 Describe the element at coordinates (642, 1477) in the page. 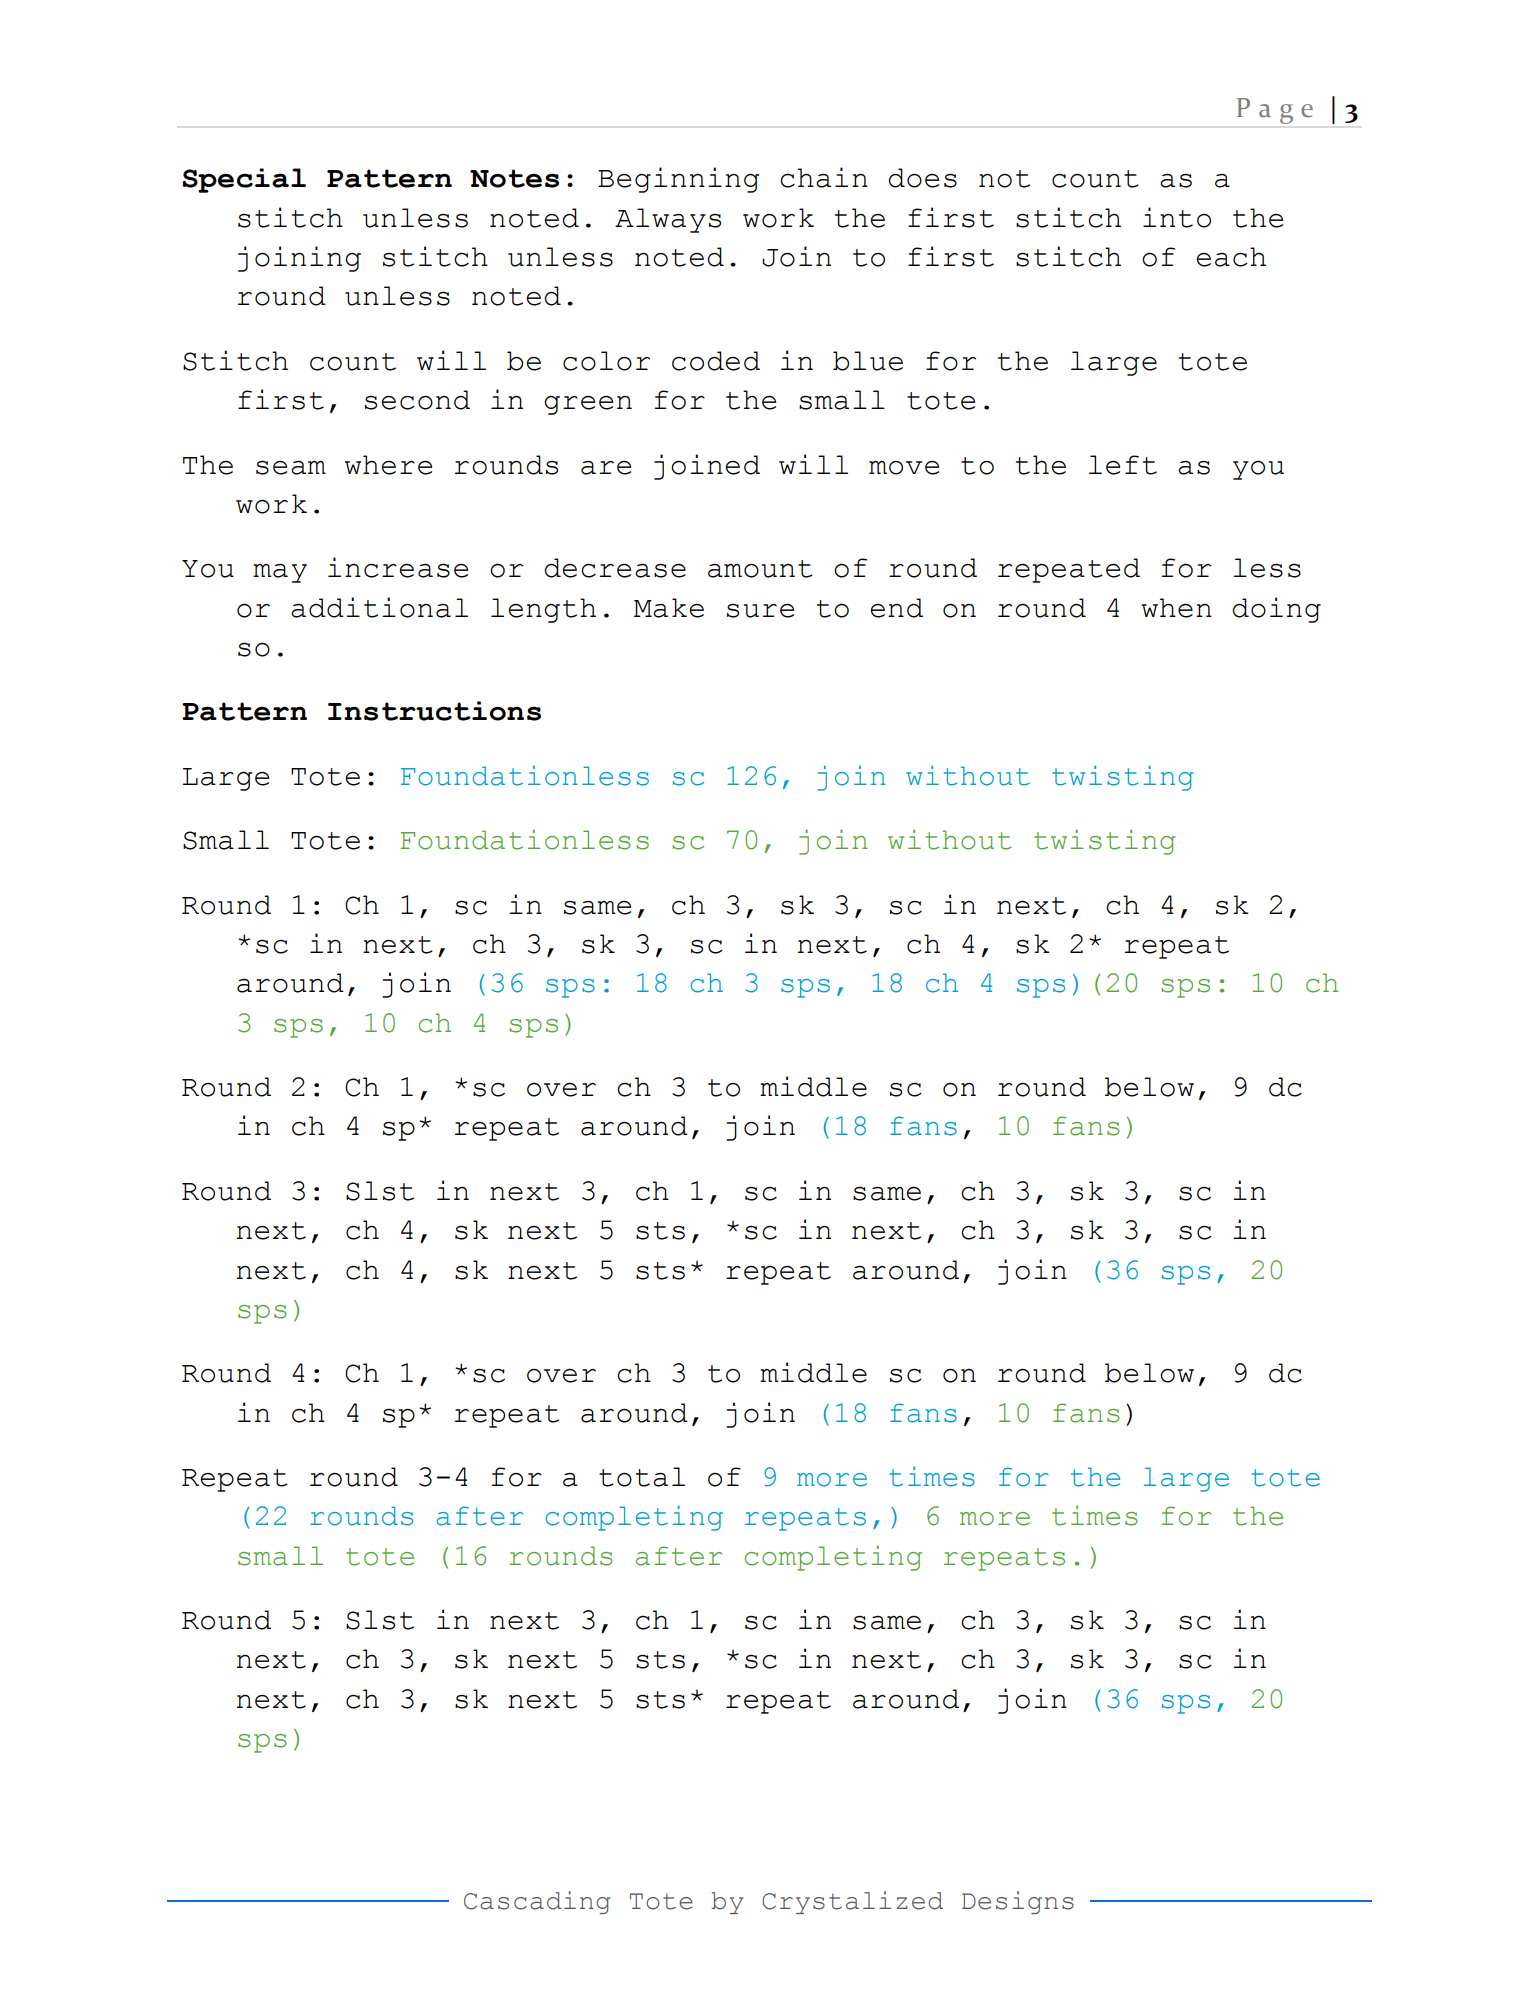

I see `total` at that location.
